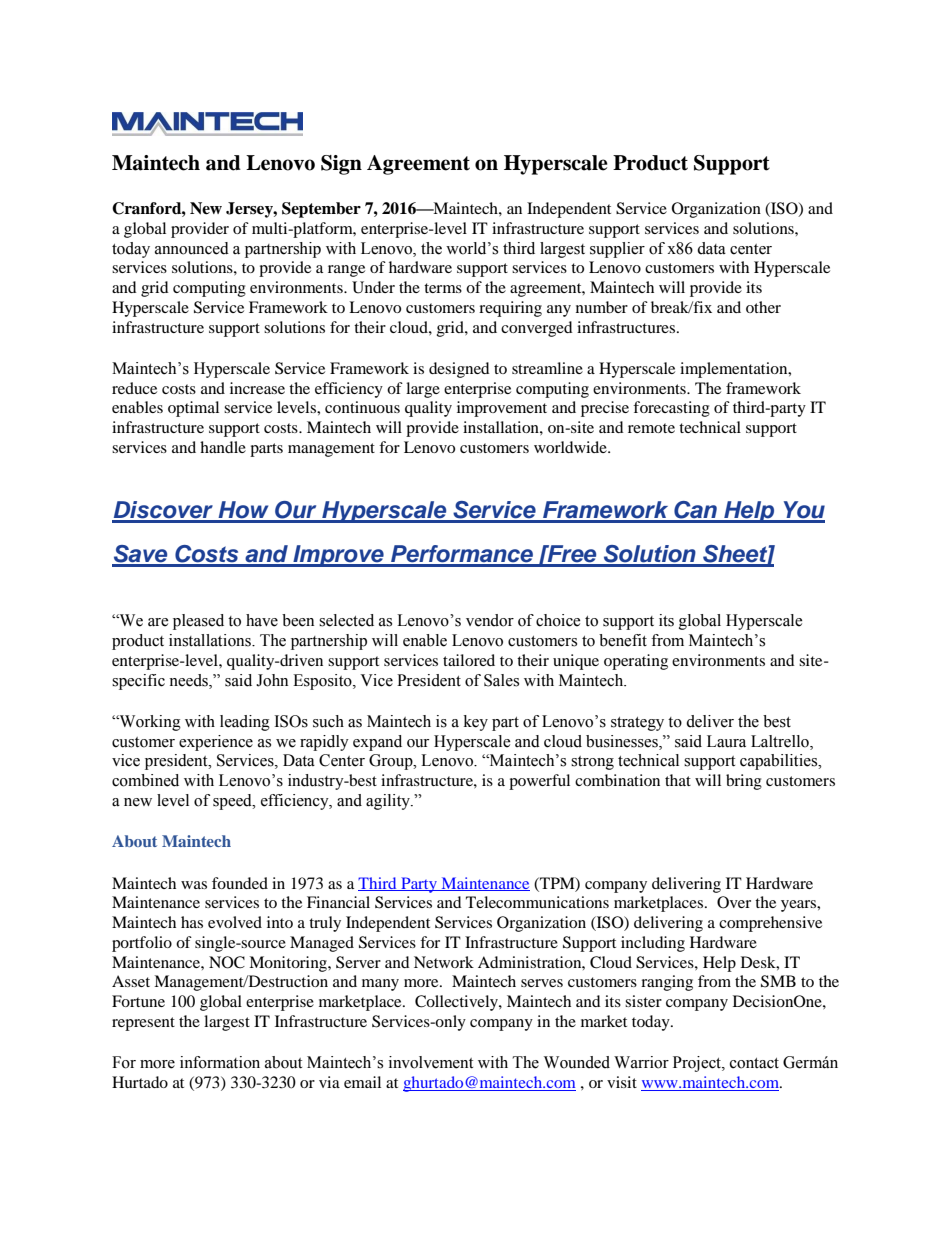 The height and width of the page is (1233, 952). Describe the element at coordinates (198, 622) in the page. I see `pleased` at that location.
